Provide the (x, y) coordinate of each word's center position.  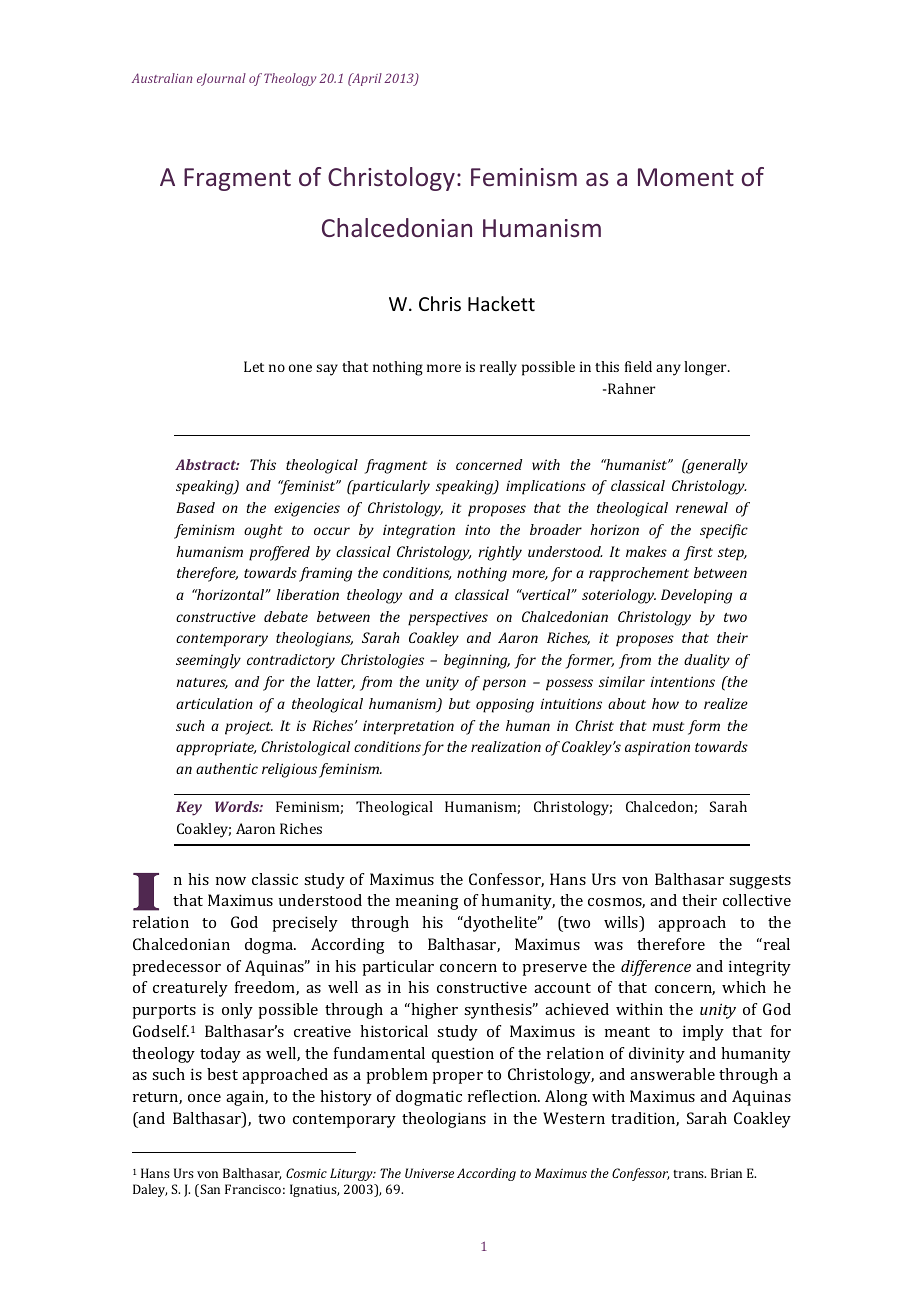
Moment (686, 177)
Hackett (501, 303)
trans (689, 1174)
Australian (162, 78)
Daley (150, 1190)
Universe (429, 1173)
